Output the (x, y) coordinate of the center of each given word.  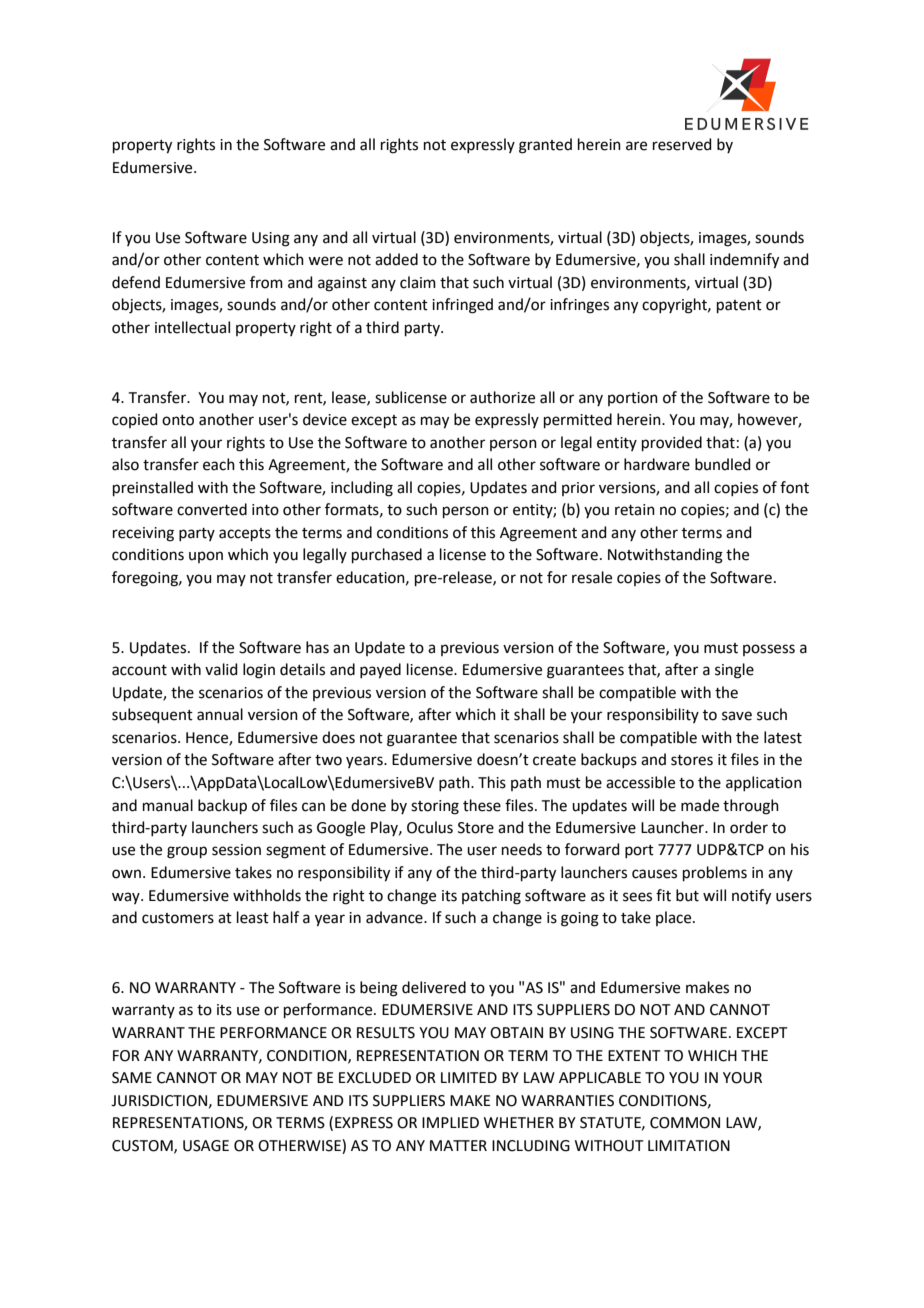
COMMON (685, 1123)
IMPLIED (450, 1122)
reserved (682, 144)
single (734, 671)
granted (545, 146)
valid (221, 669)
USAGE (206, 1146)
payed (380, 671)
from (266, 282)
